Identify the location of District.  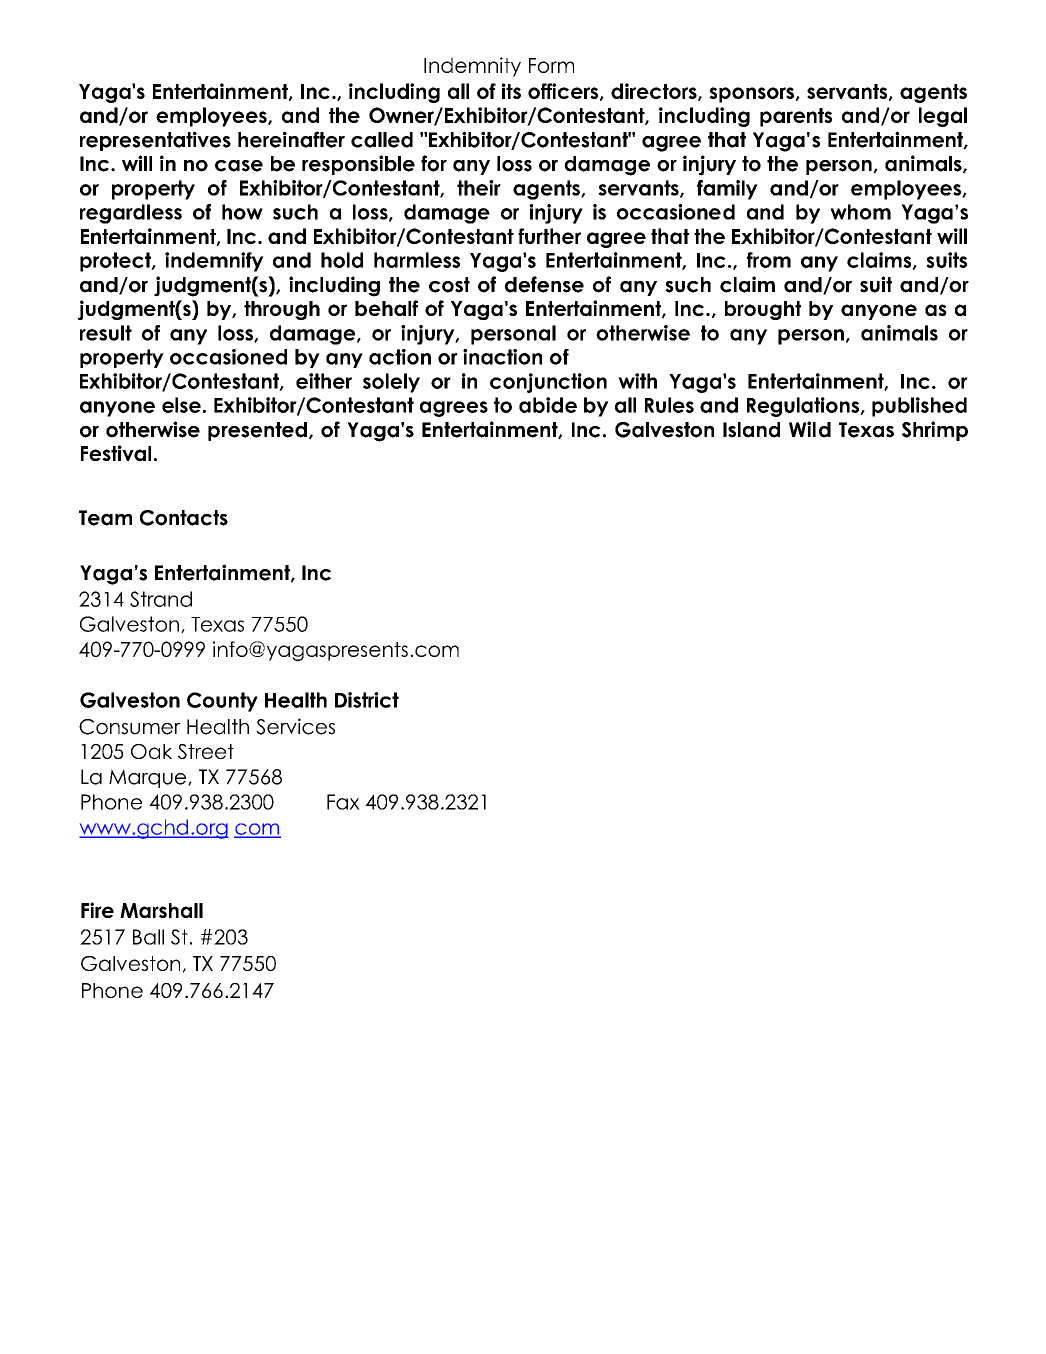
(367, 700).
